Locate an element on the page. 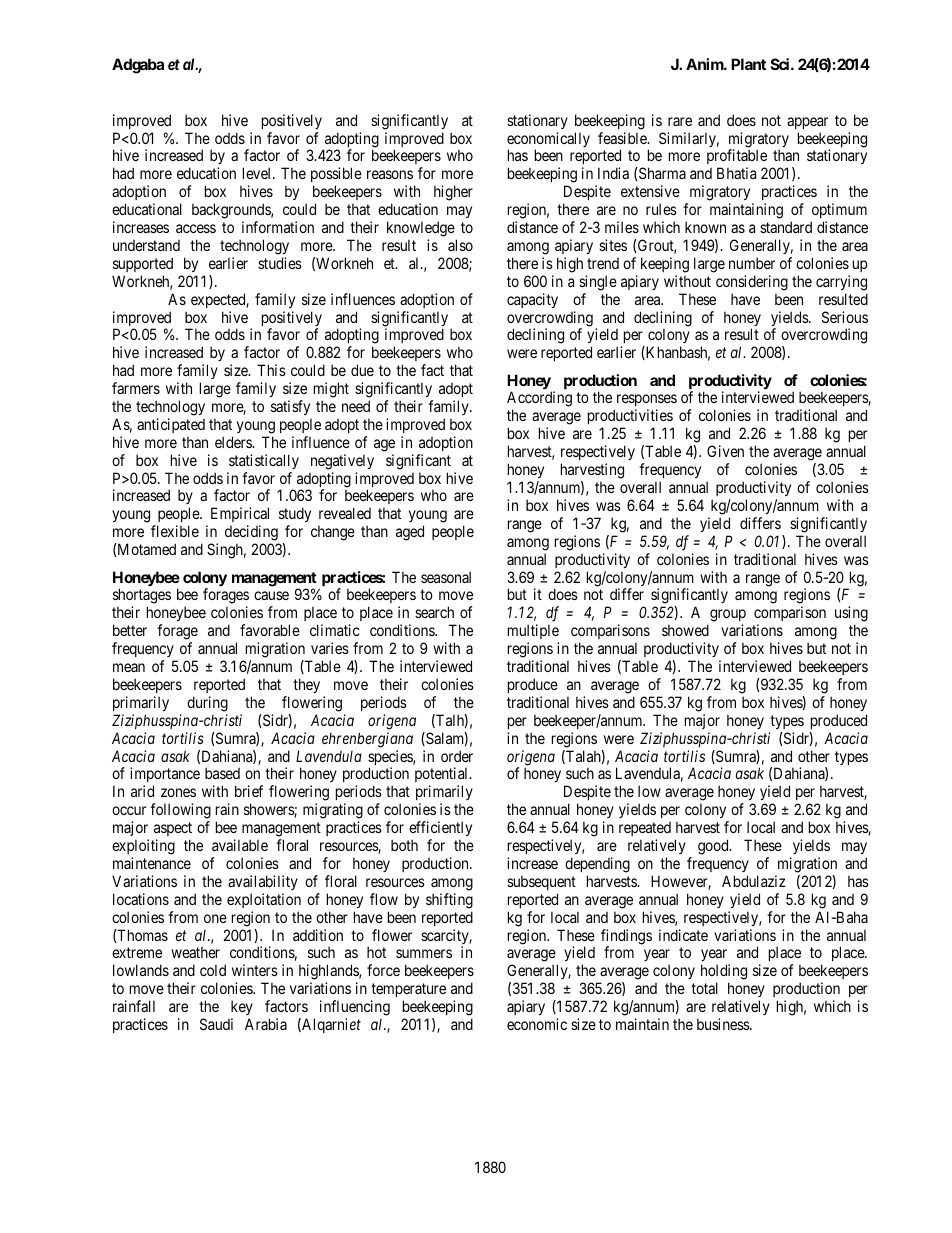 This page has height=1233, width=952. deciding is located at coordinates (252, 534).
